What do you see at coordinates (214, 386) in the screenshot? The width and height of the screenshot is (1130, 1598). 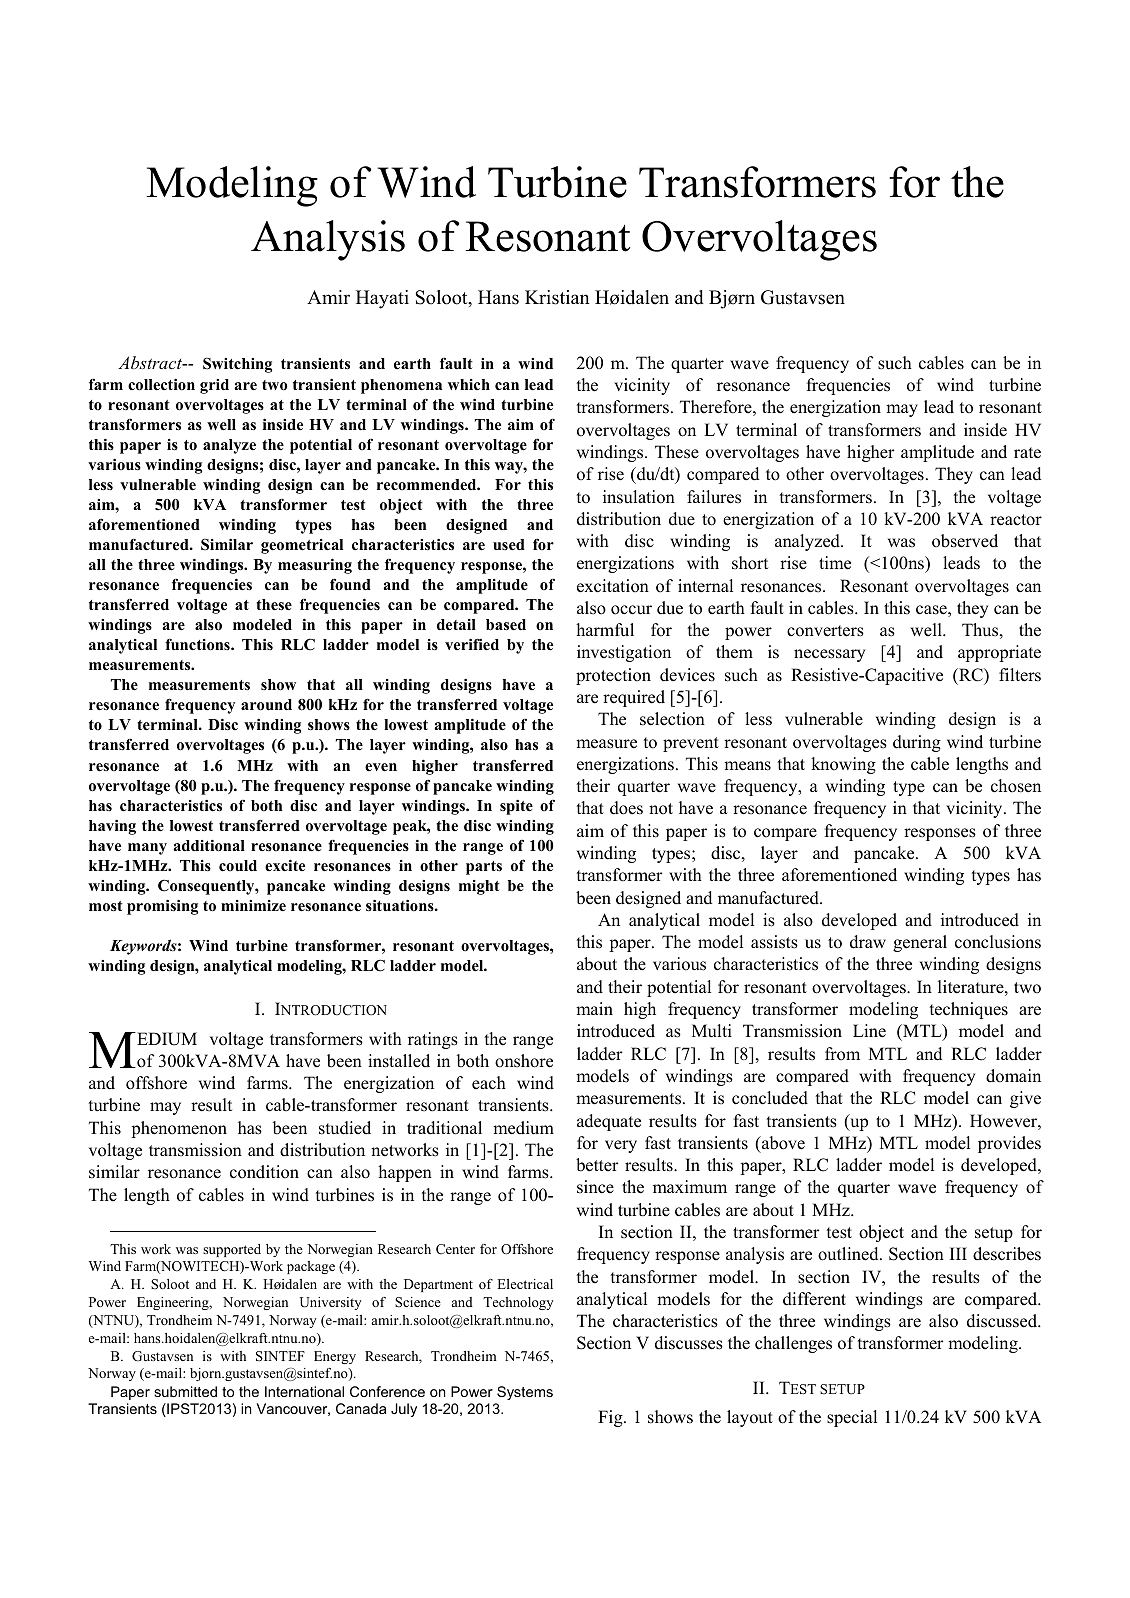 I see `grid` at bounding box center [214, 386].
